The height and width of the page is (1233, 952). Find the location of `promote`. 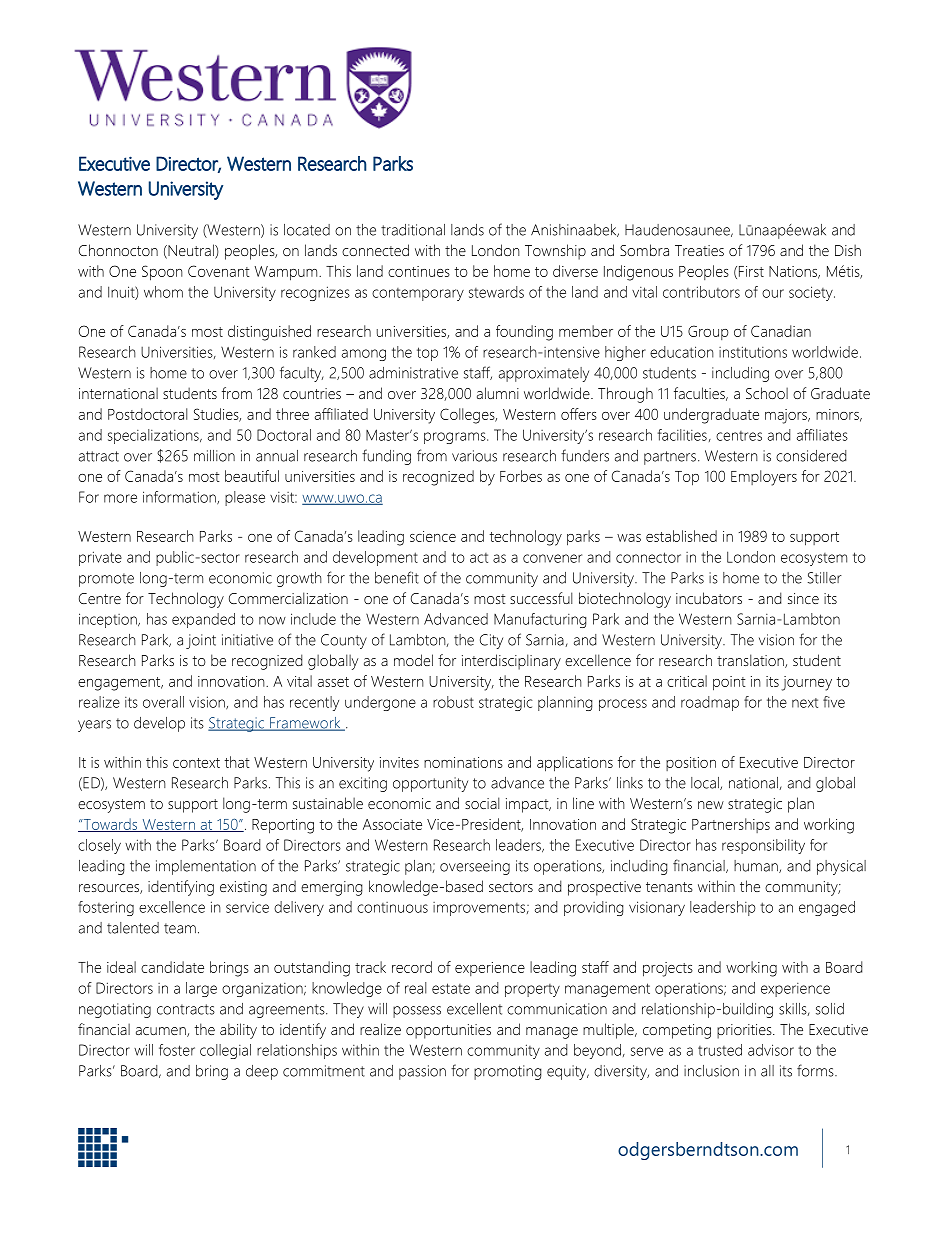

promote is located at coordinates (106, 580).
